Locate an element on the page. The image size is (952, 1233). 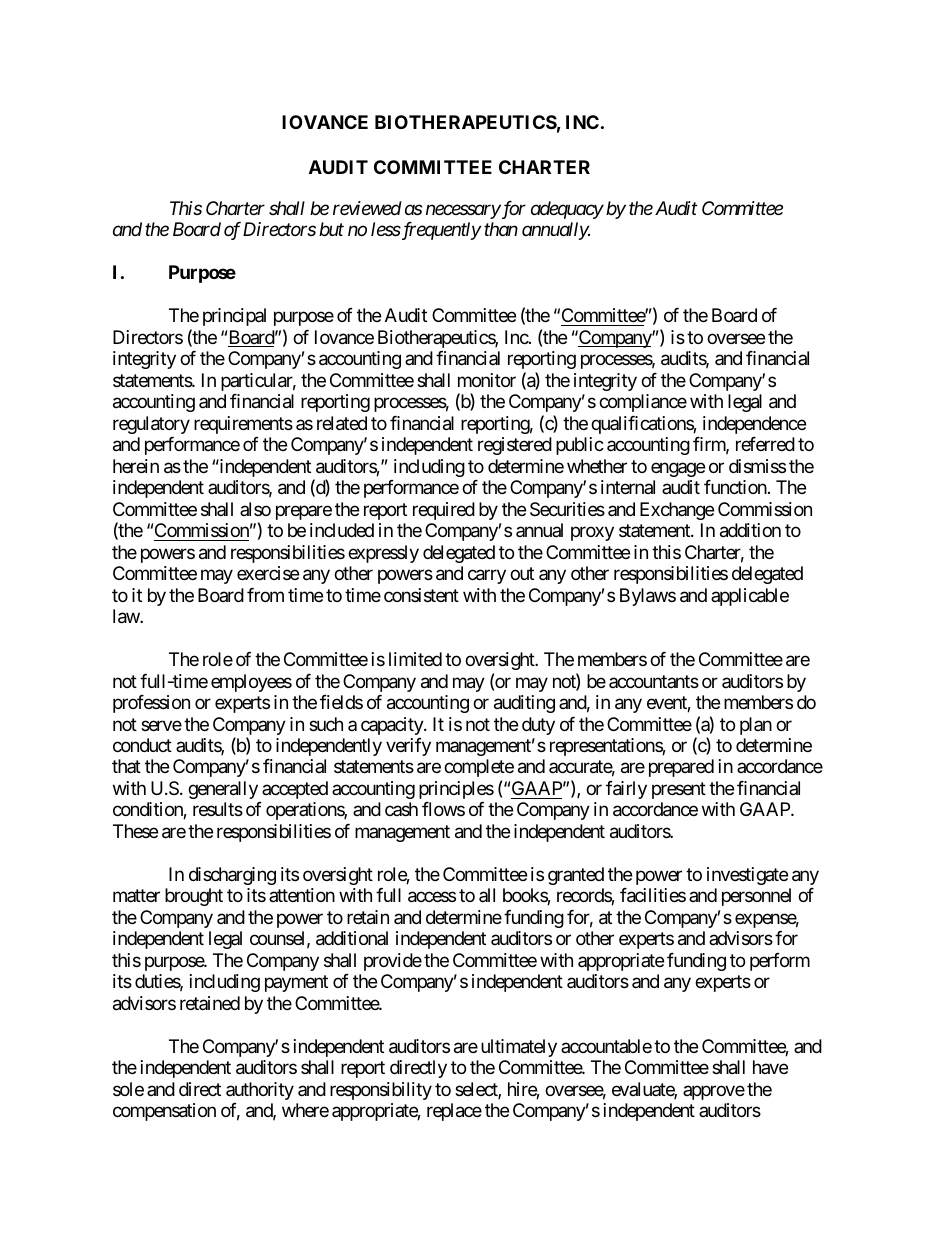
also is located at coordinates (255, 509).
